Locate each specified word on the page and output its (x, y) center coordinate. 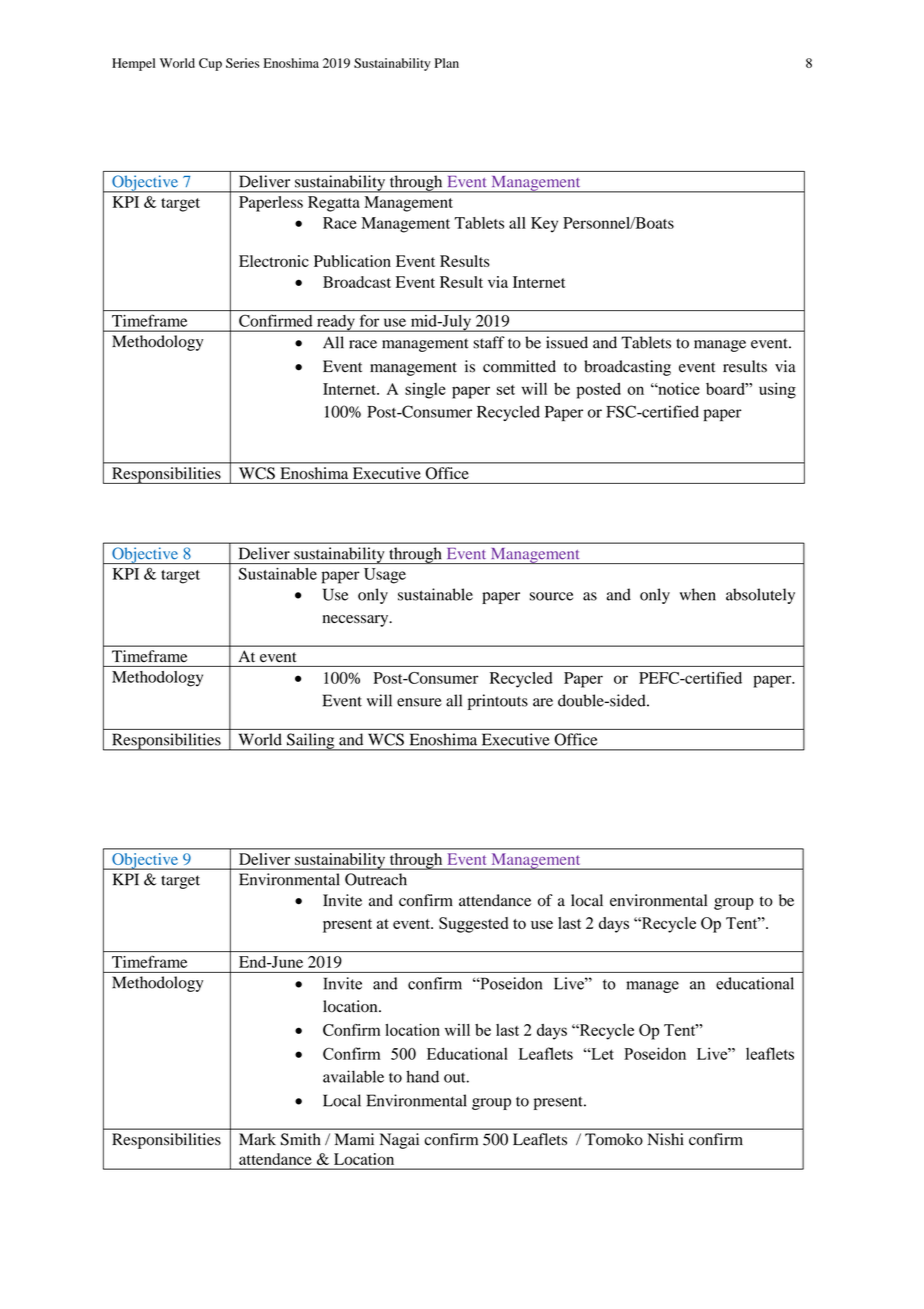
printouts (498, 702)
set (506, 390)
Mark (257, 1139)
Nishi (665, 1139)
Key (544, 225)
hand (422, 1076)
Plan (446, 63)
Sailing (311, 742)
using (777, 390)
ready (336, 323)
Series (242, 63)
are (543, 702)
